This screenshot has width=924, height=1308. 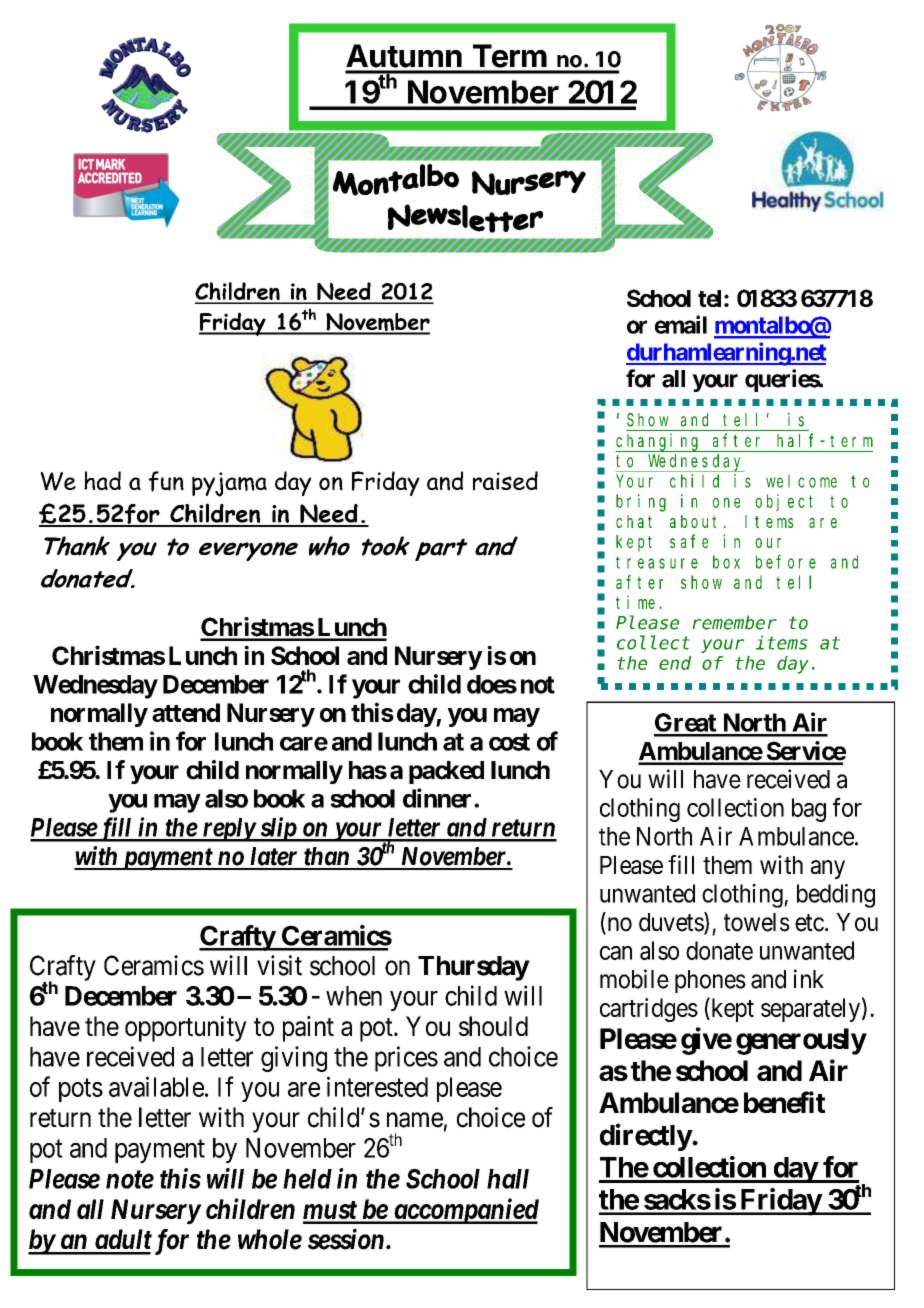 I want to click on packed, so click(x=446, y=772).
